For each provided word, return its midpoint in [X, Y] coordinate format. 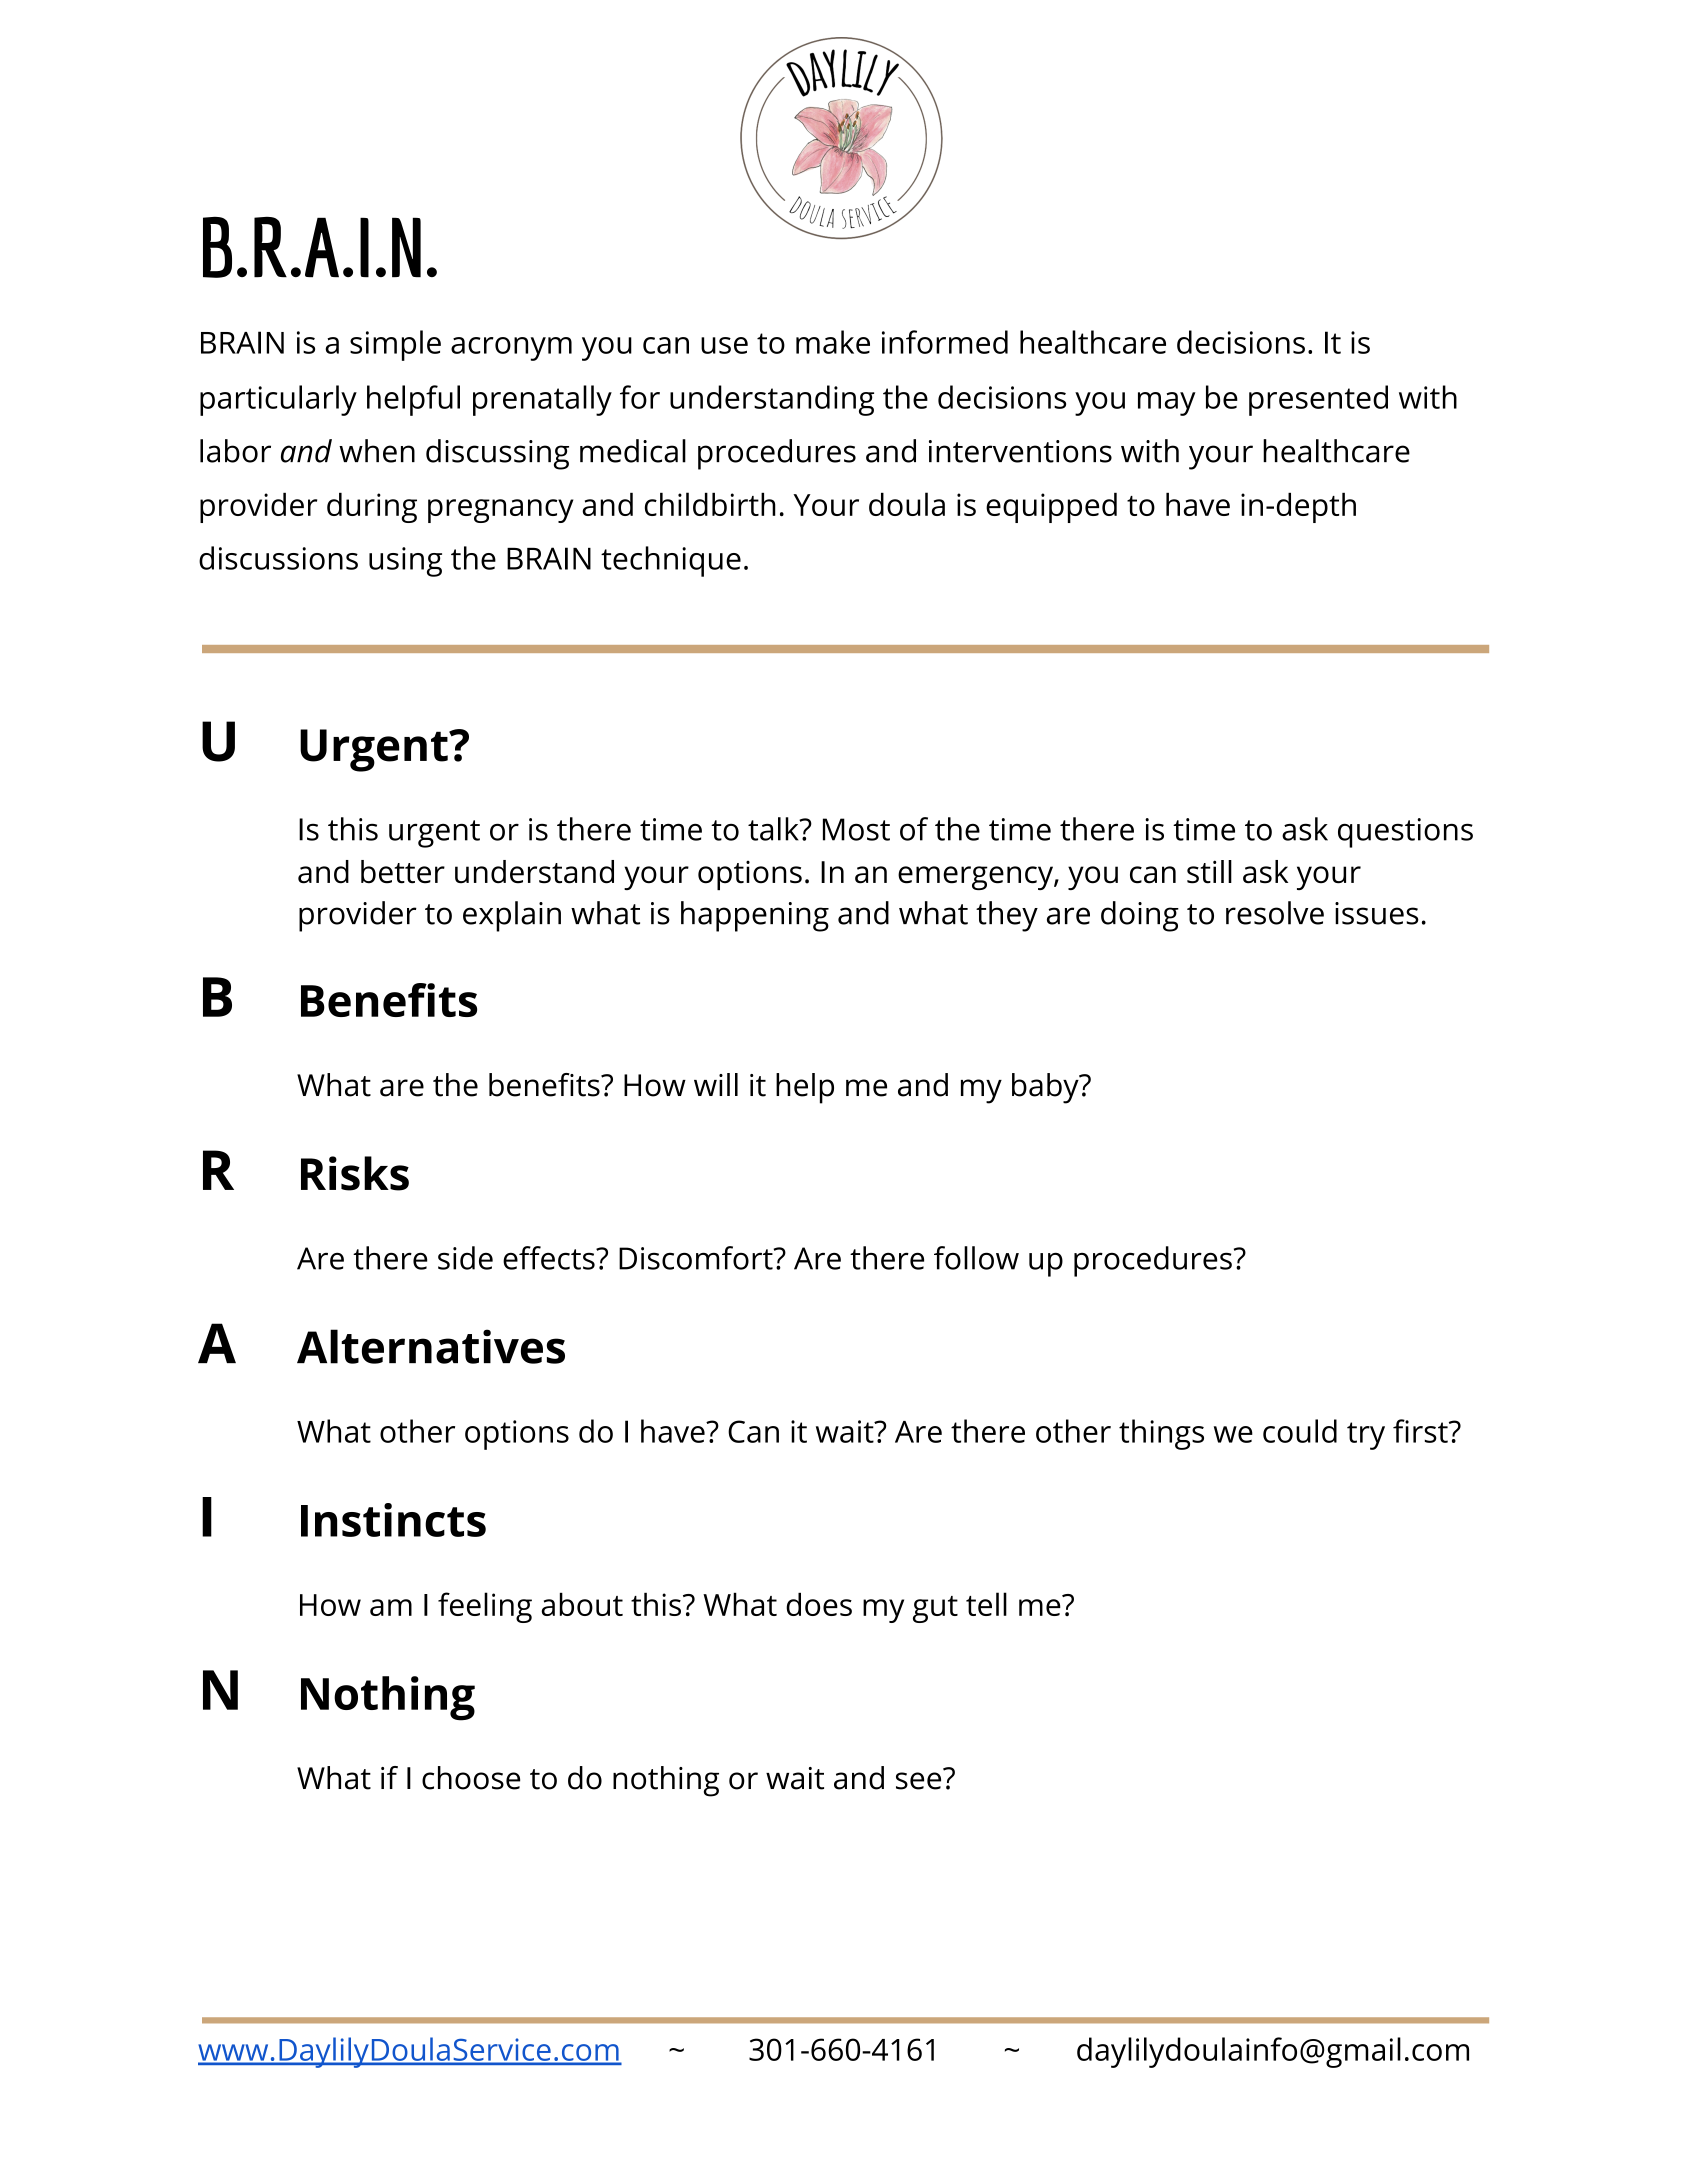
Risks [355, 1173]
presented [1318, 400]
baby [1046, 1088]
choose [471, 1778]
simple [395, 345]
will [716, 1084]
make [833, 342]
